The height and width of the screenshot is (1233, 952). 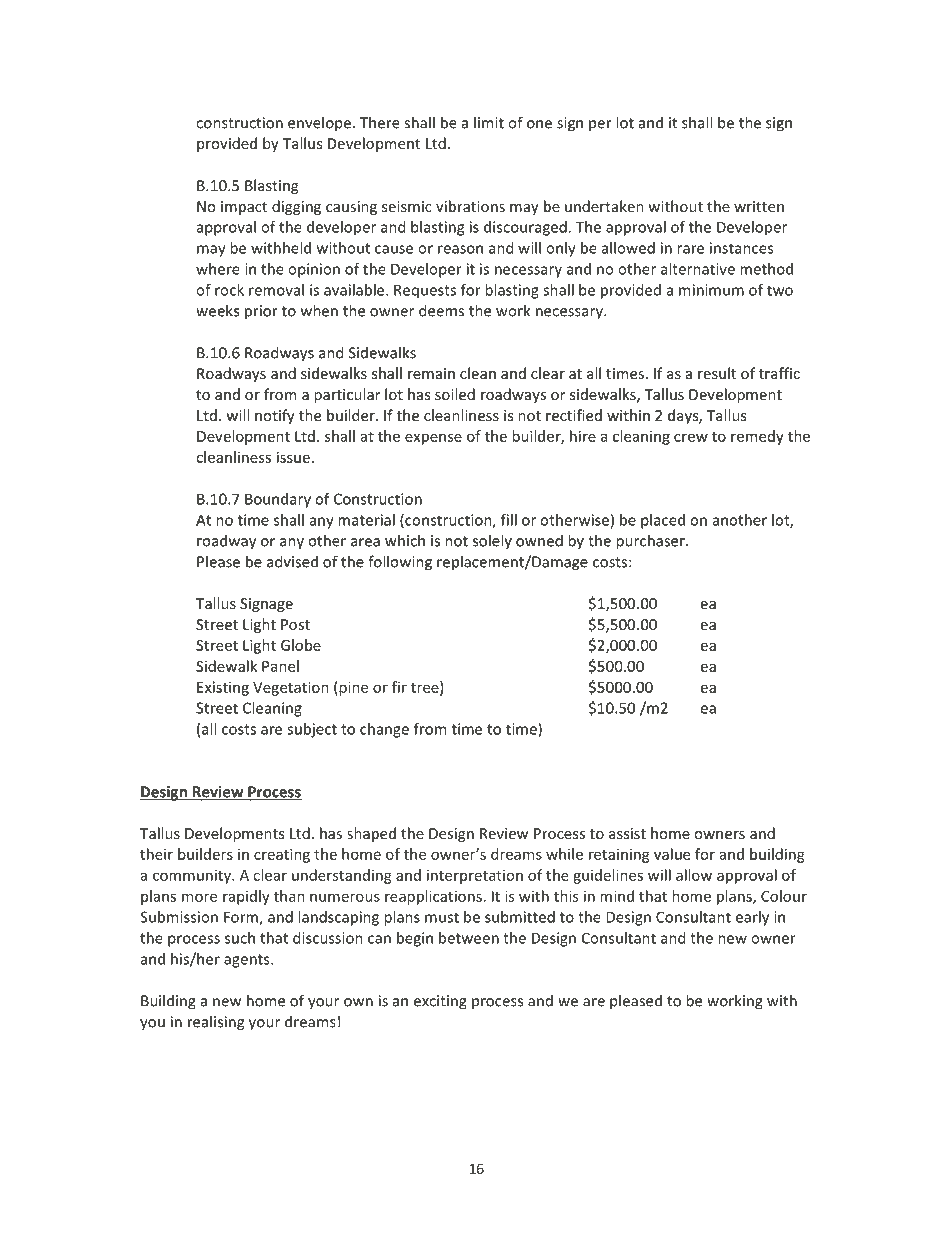 I want to click on remain, so click(x=431, y=373).
